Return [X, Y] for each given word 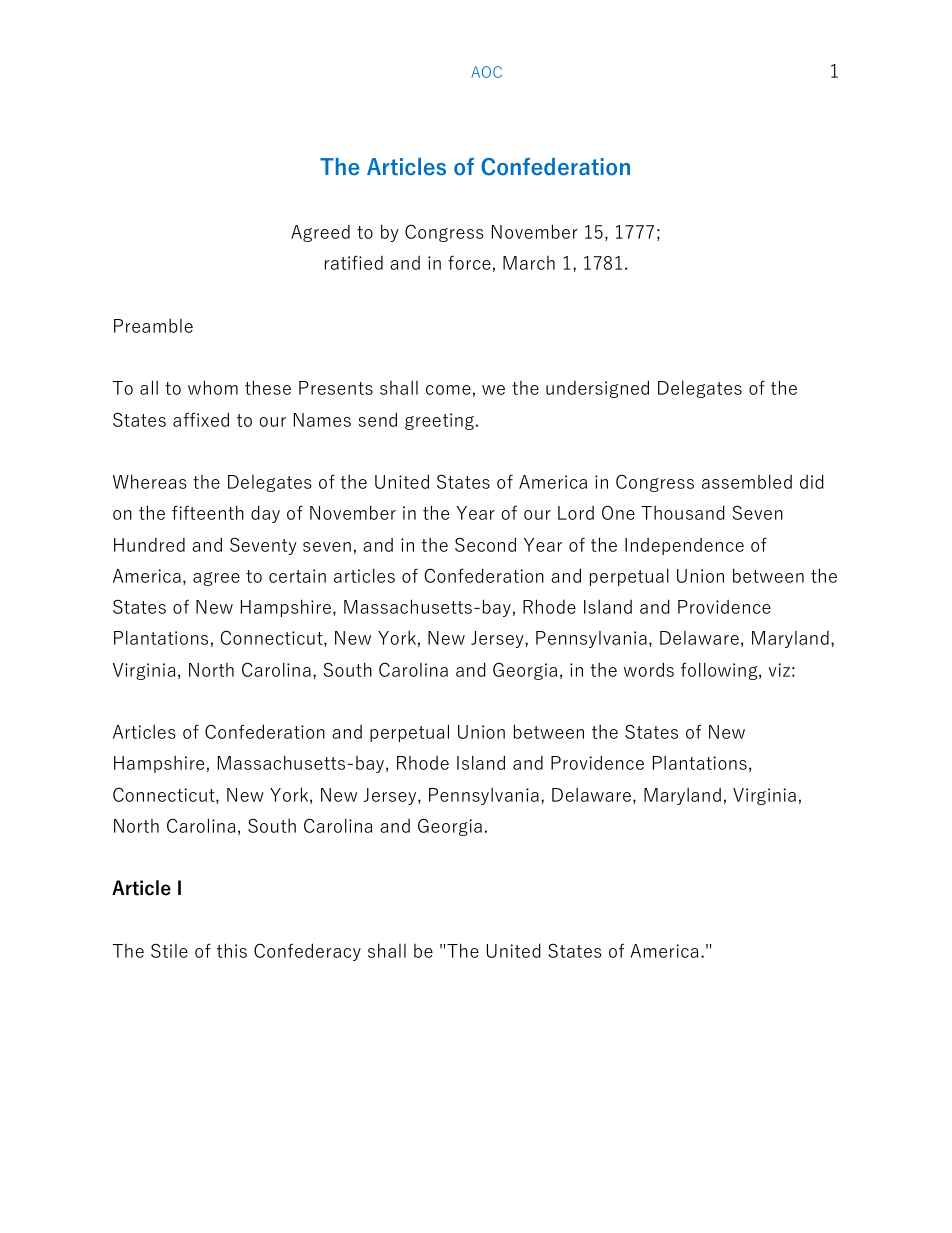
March [529, 263]
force [469, 262]
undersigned [597, 389]
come [448, 390]
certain [297, 576]
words [649, 669]
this [232, 950]
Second [485, 544]
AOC [486, 72]
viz [779, 670]
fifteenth [208, 512]
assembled [747, 481]
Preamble [153, 325]
